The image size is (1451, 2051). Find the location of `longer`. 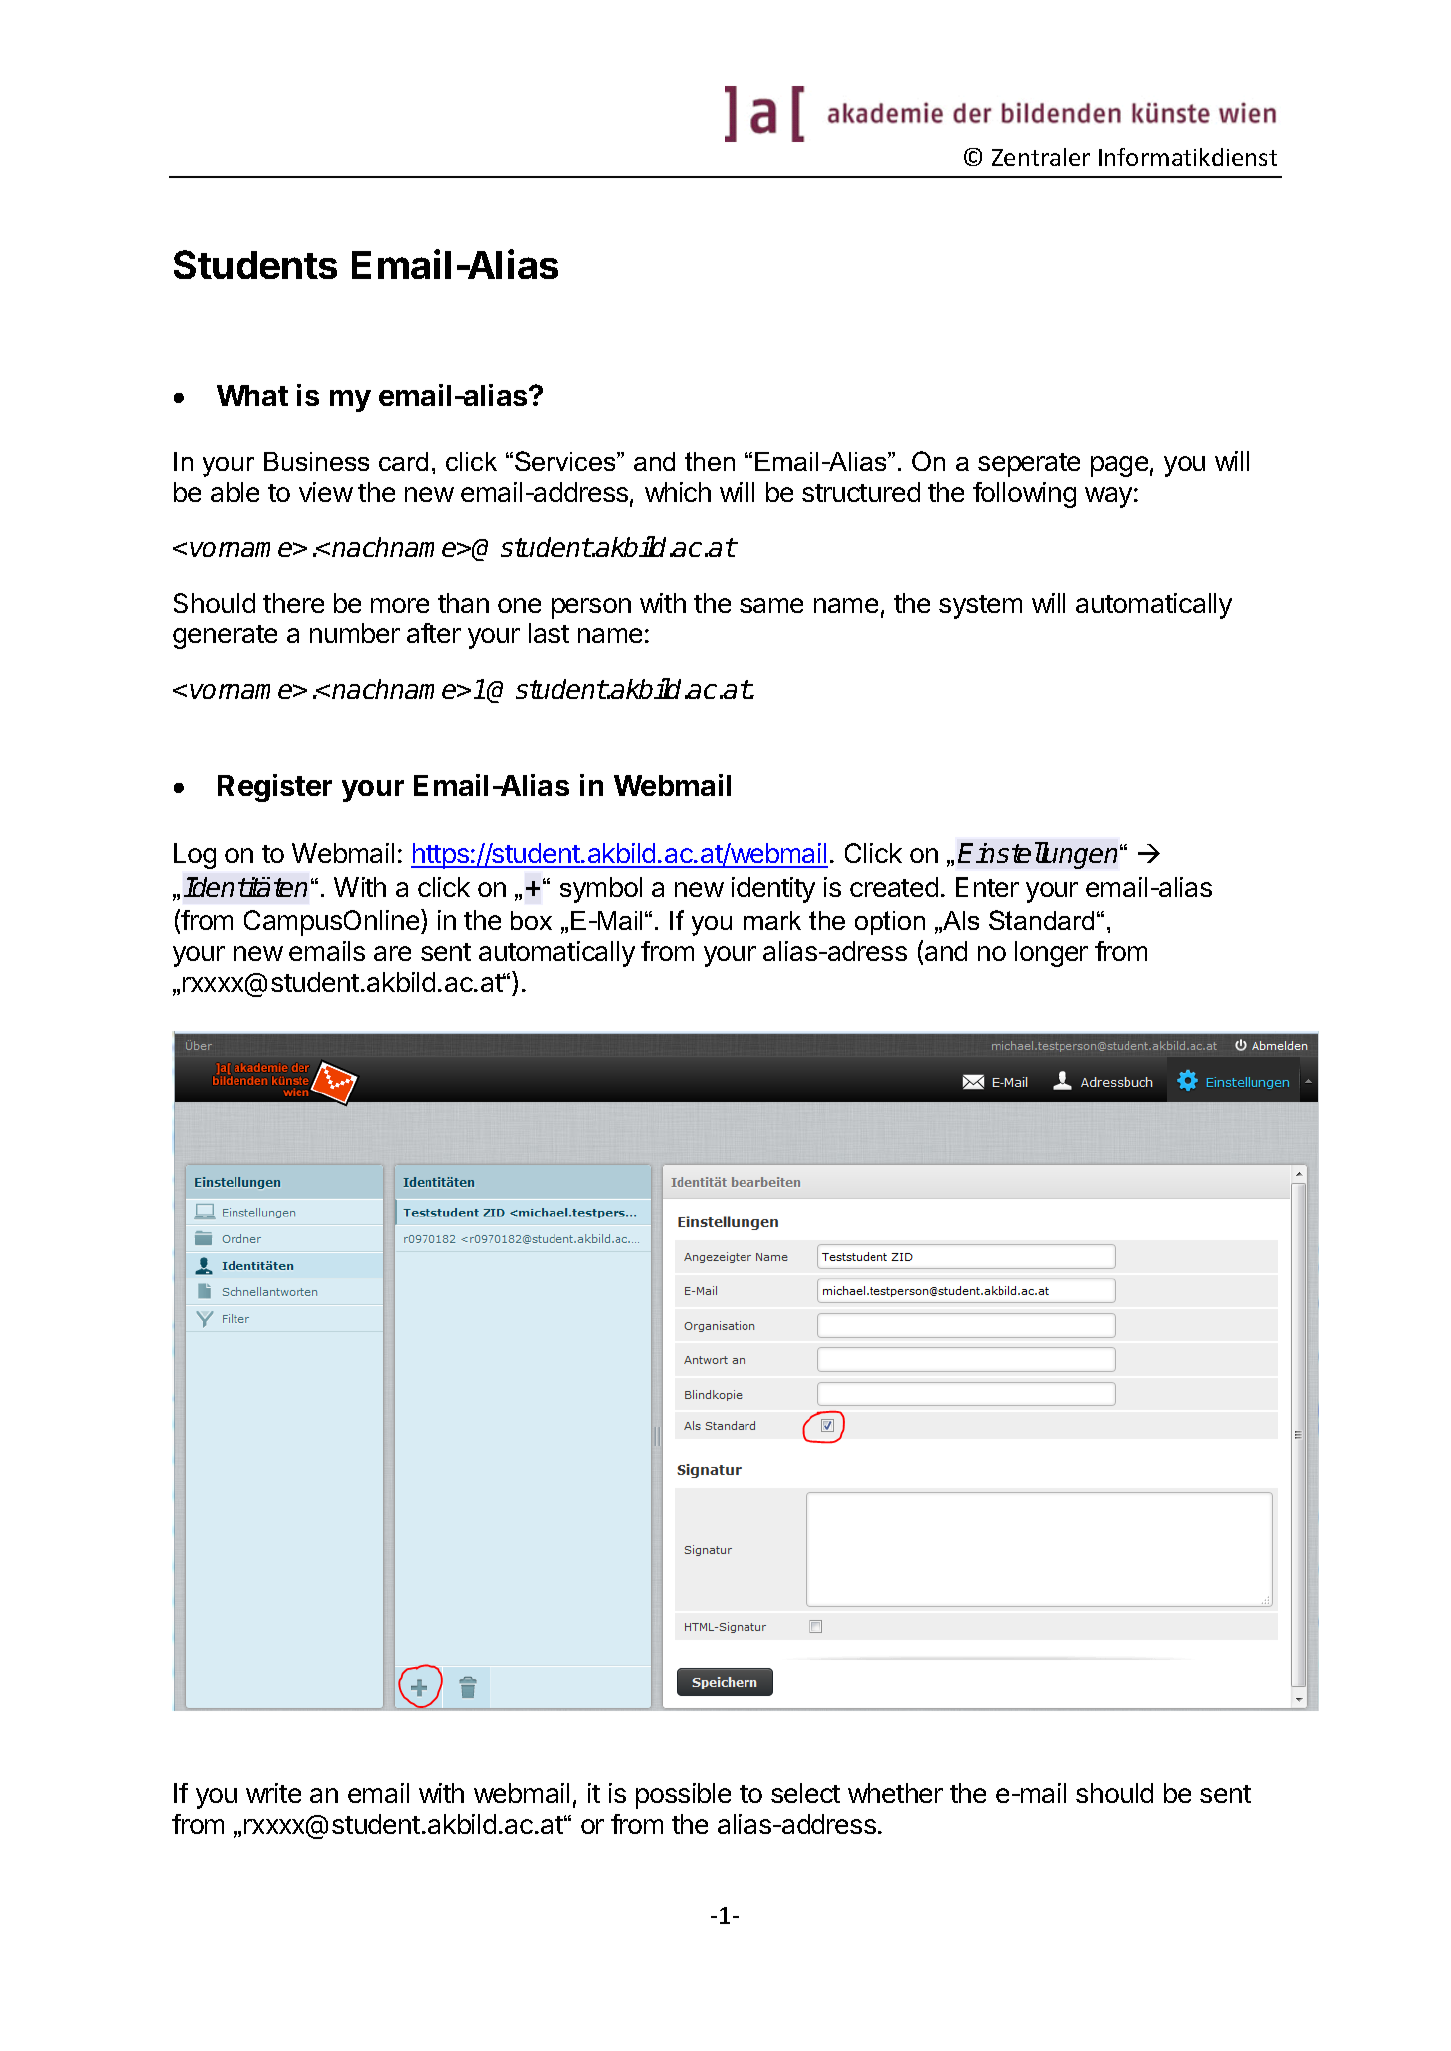

longer is located at coordinates (1051, 954).
